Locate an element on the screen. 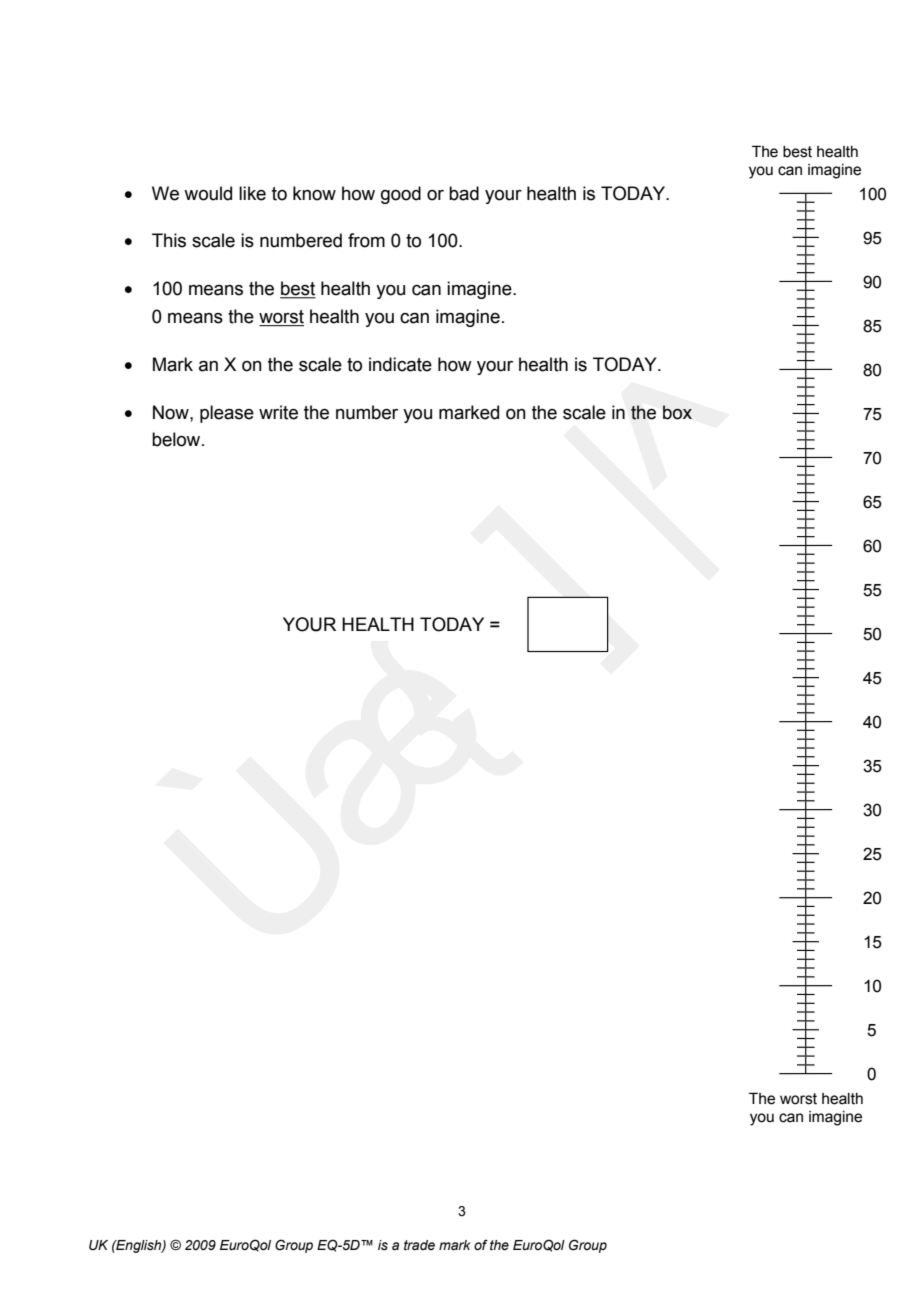 This screenshot has width=924, height=1308. good is located at coordinates (401, 195).
